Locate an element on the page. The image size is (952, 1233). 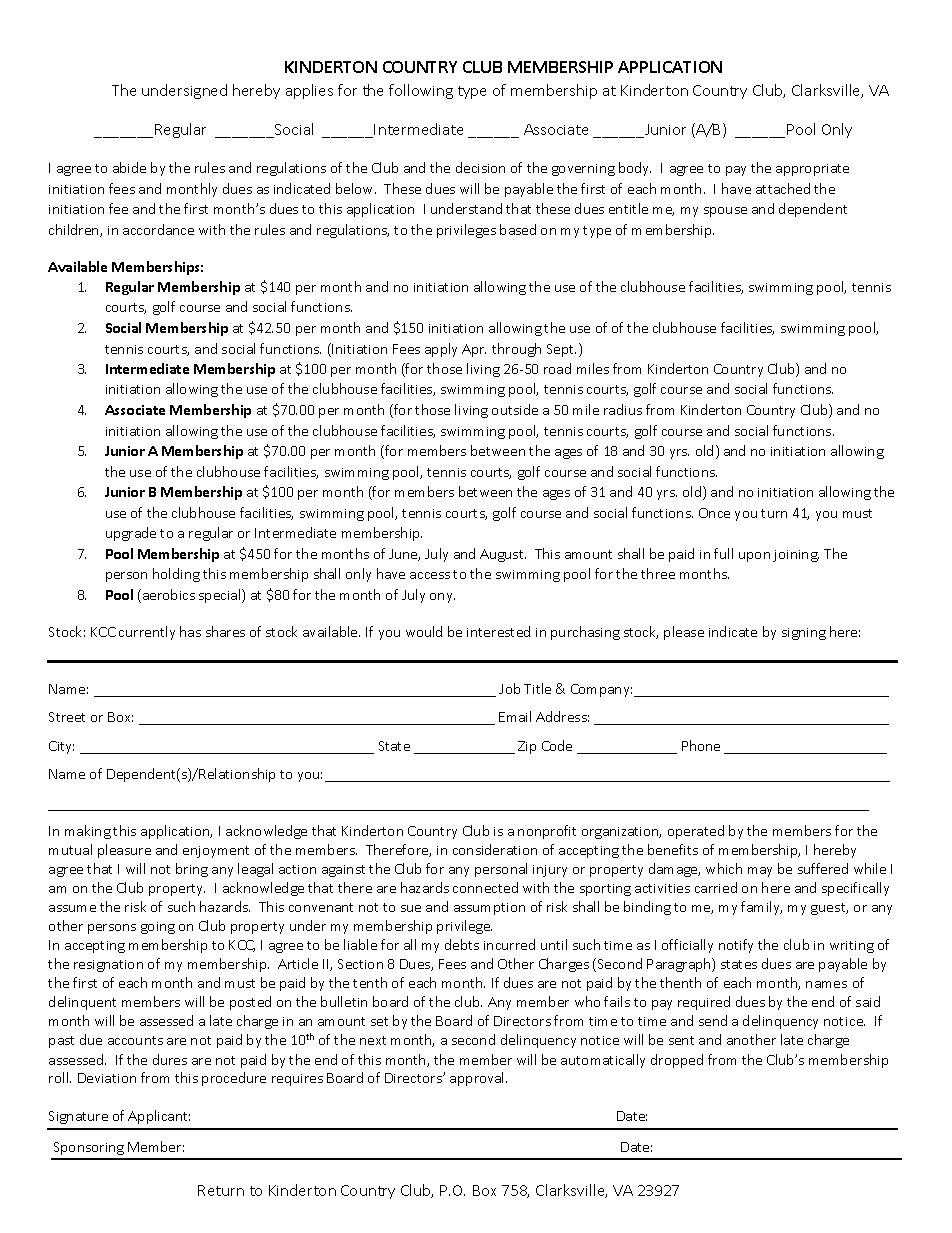
Phone is located at coordinates (701, 745).
